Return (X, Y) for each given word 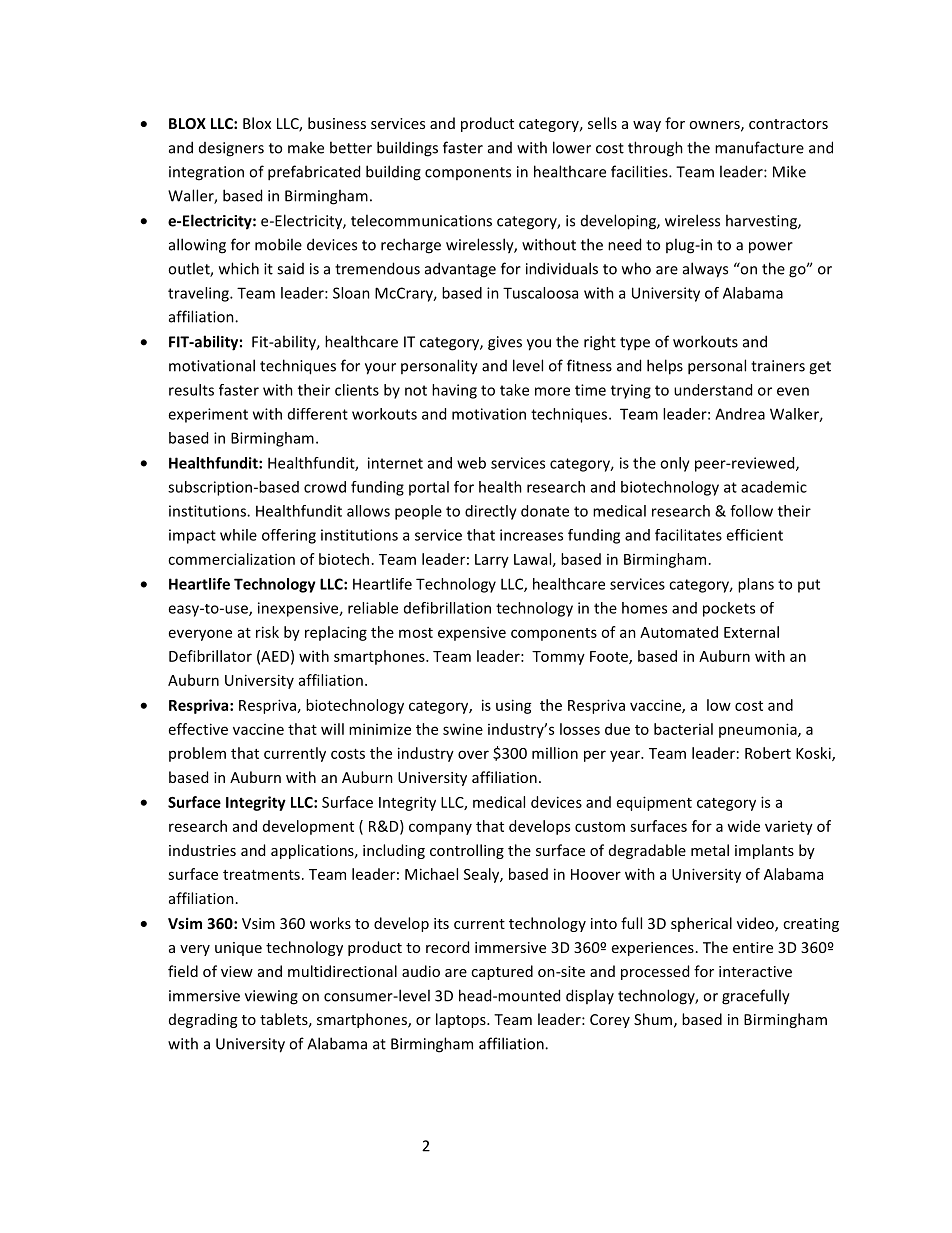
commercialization (231, 559)
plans (756, 585)
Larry (492, 561)
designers (231, 149)
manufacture (759, 147)
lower (572, 147)
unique (238, 949)
